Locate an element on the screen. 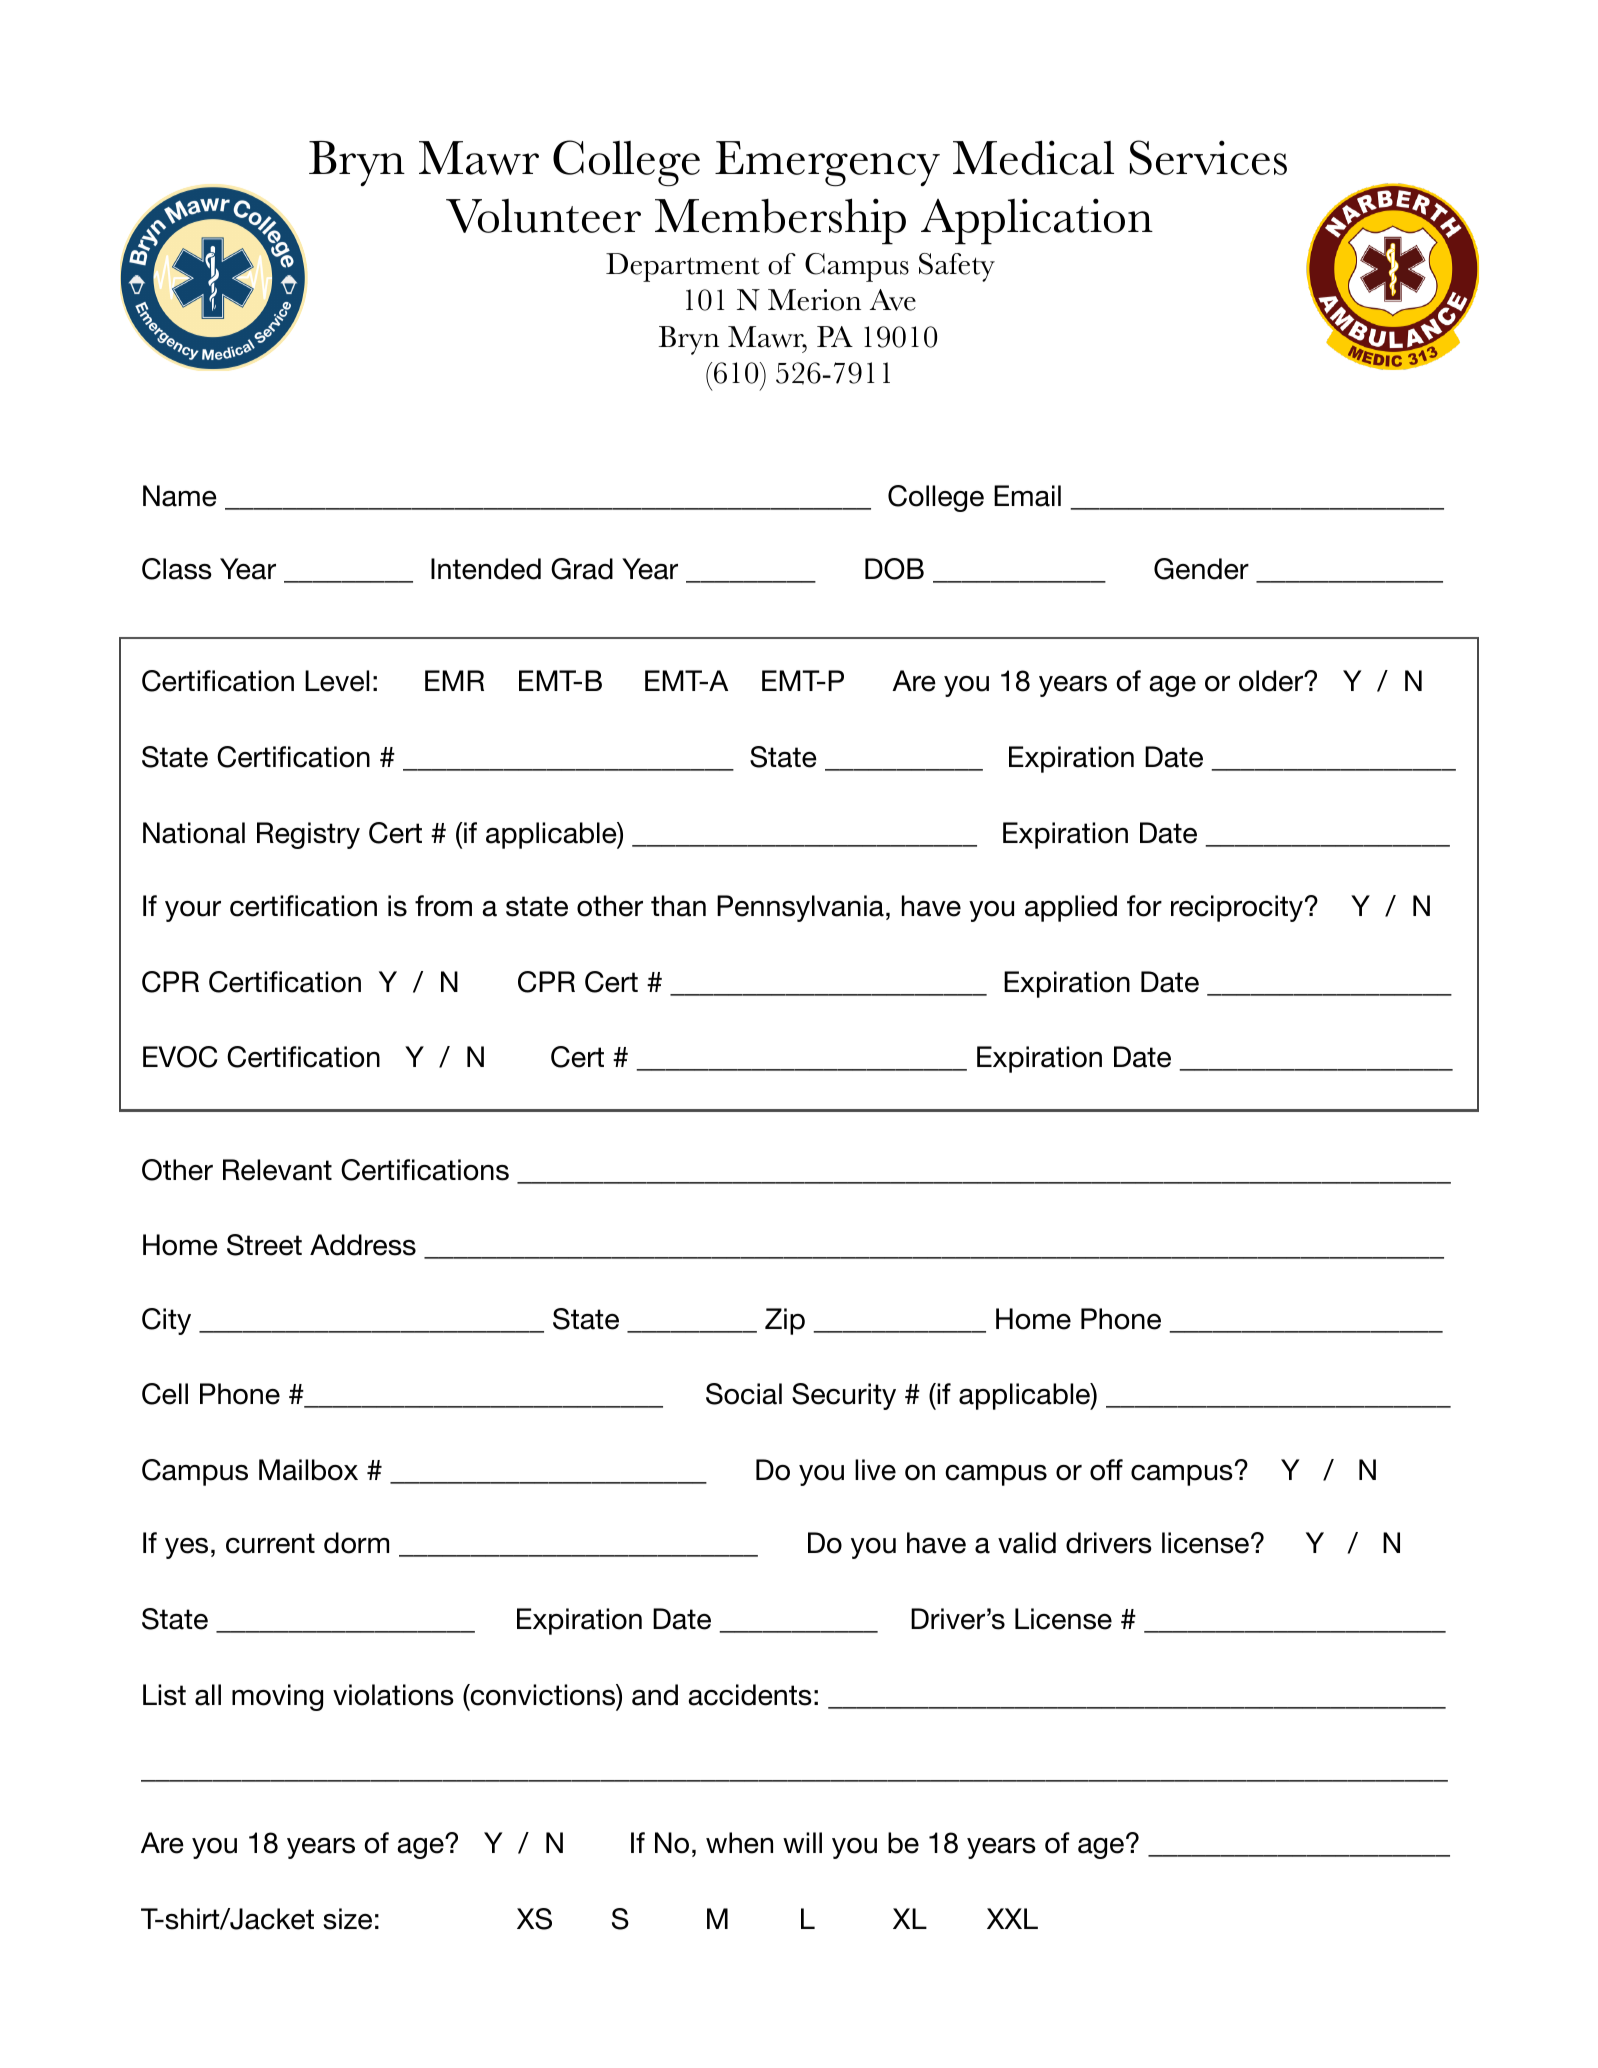 This screenshot has height=2068, width=1598. Department is located at coordinates (683, 267).
